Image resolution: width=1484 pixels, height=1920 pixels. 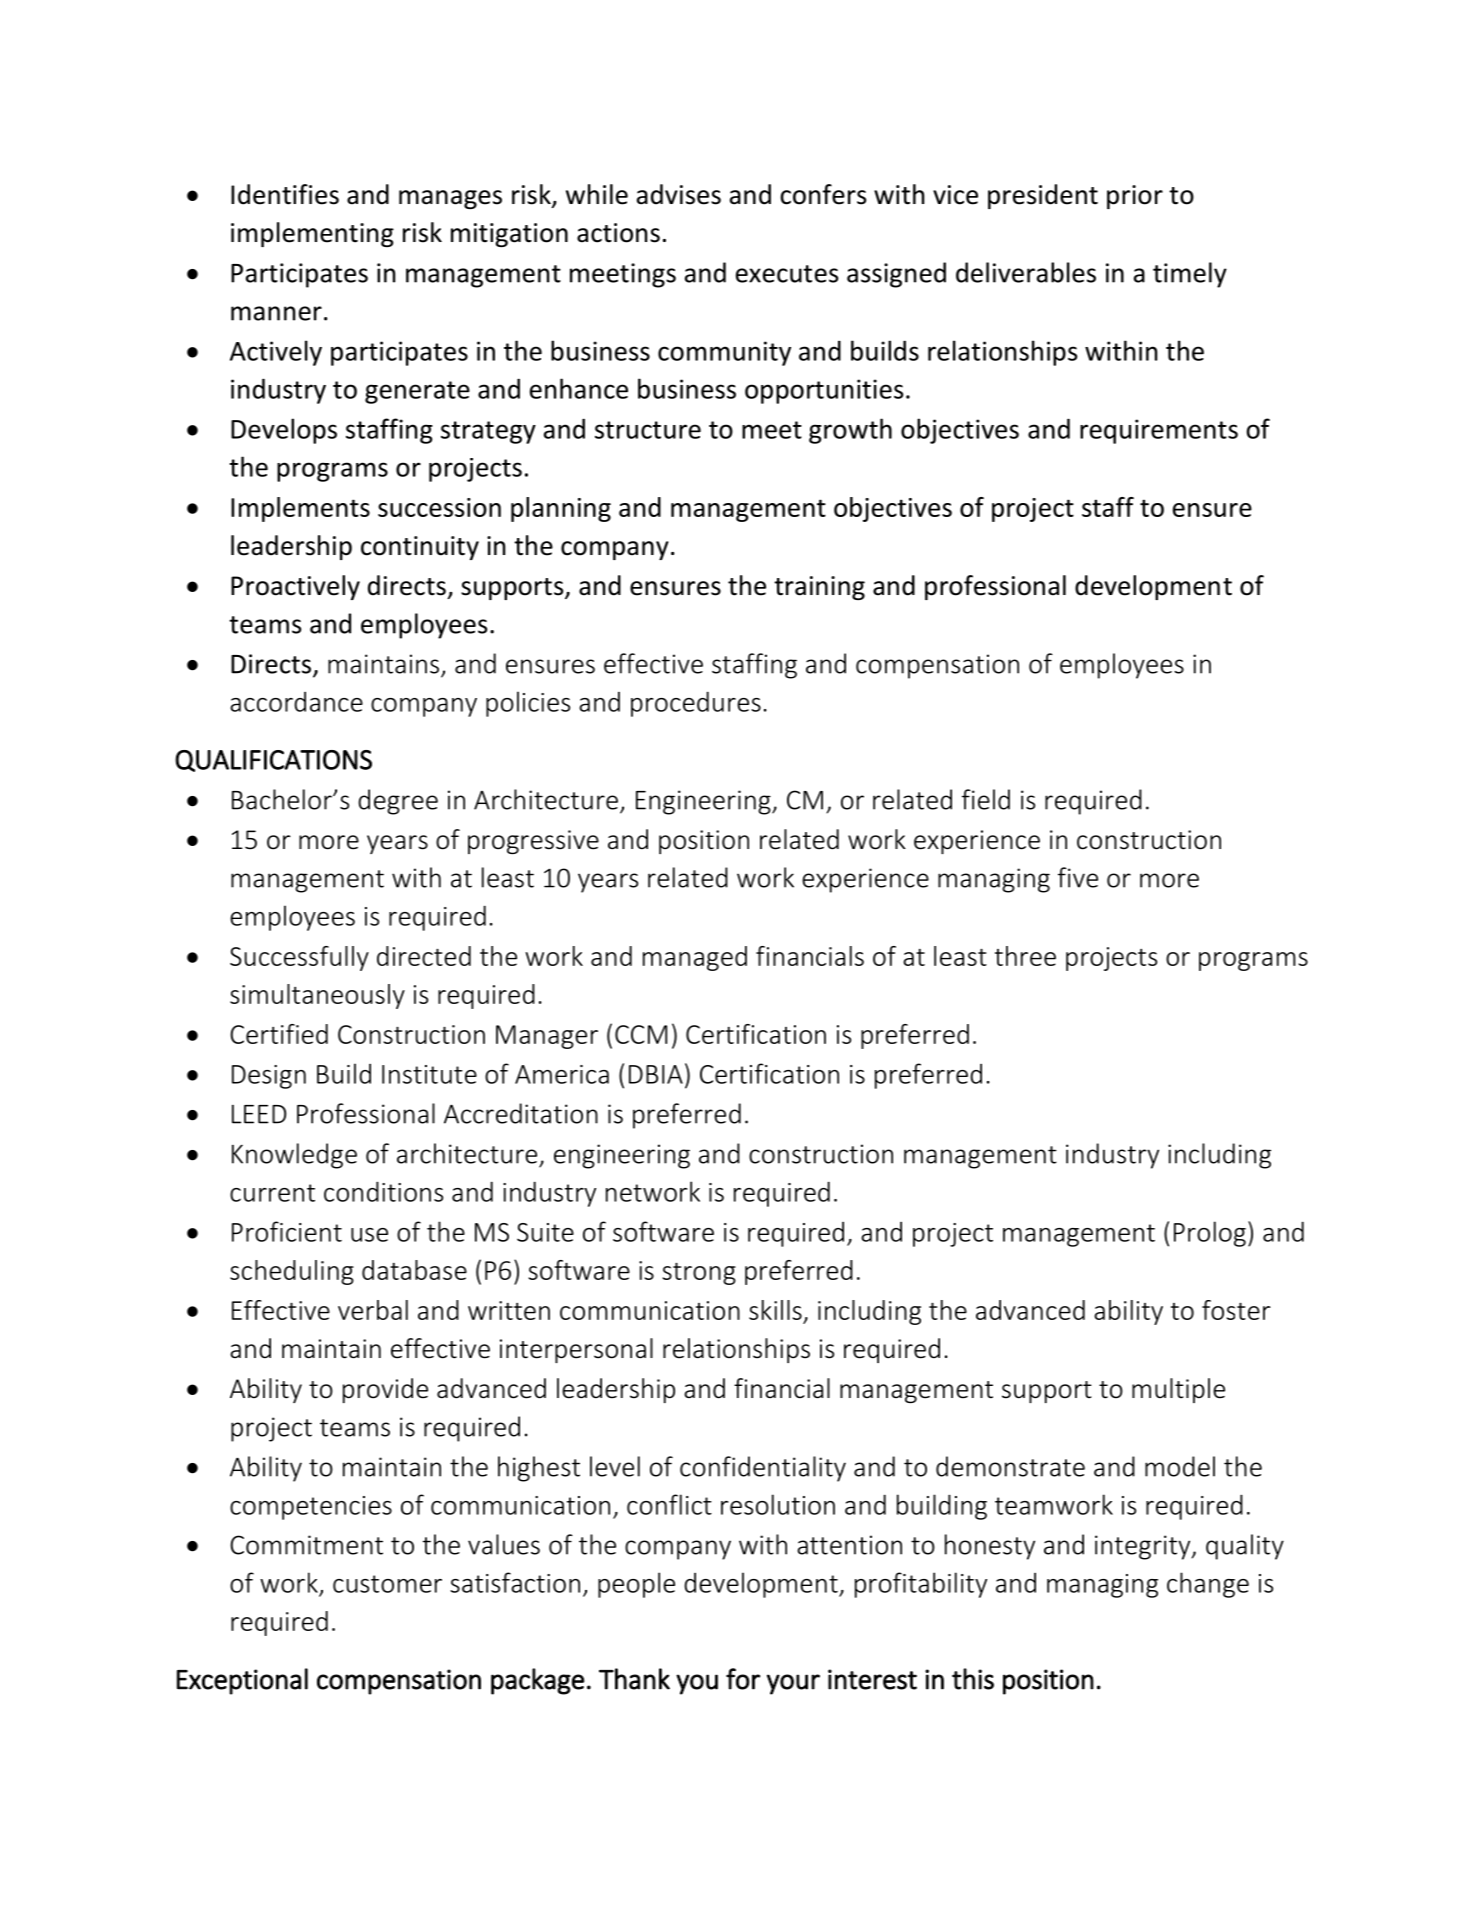 What do you see at coordinates (312, 234) in the screenshot?
I see `implementing` at bounding box center [312, 234].
